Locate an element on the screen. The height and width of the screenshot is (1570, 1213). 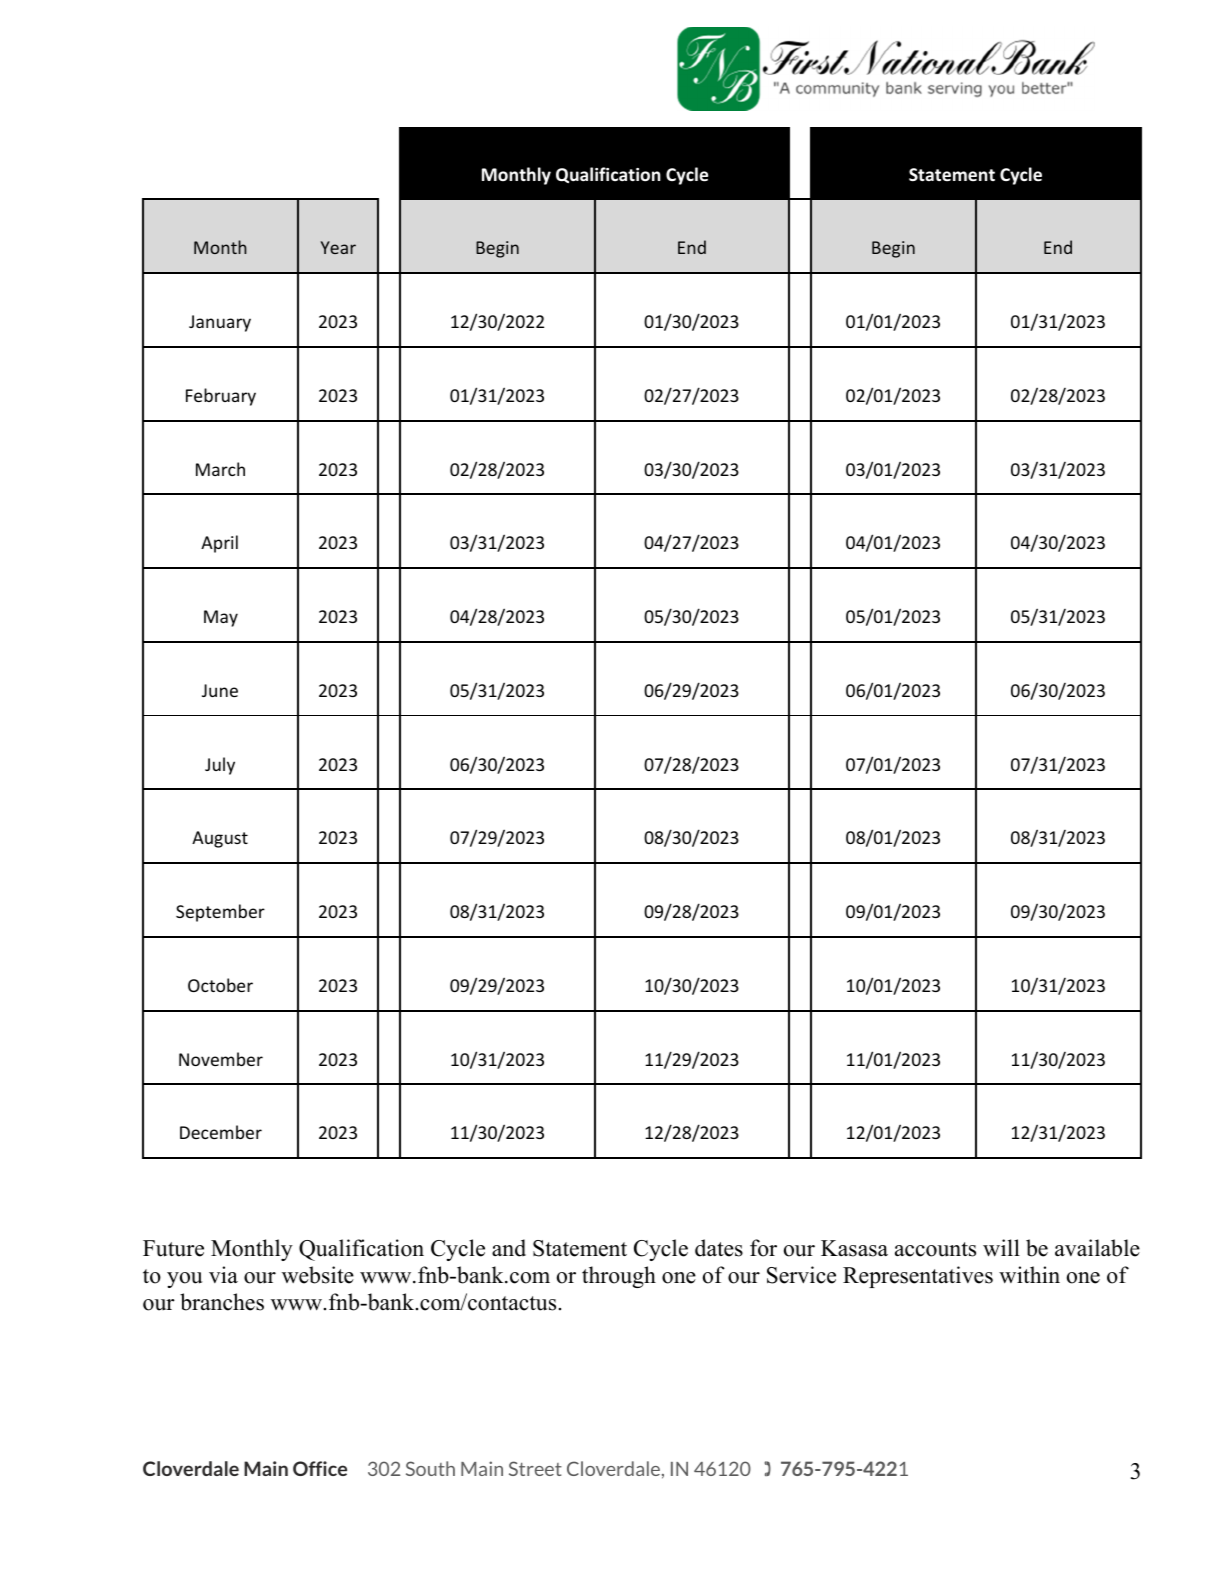
Street is located at coordinates (535, 1468).
